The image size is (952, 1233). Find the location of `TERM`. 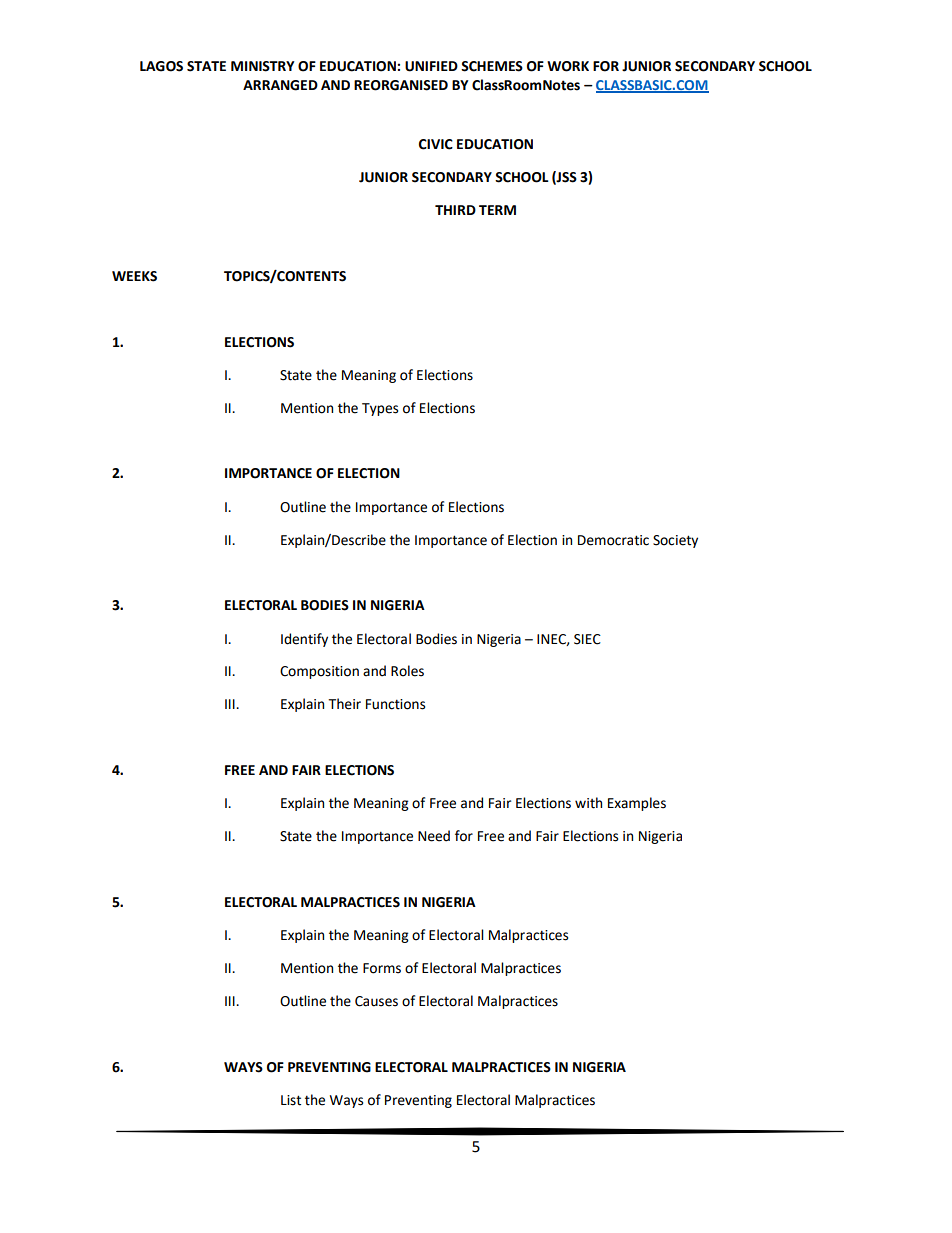

TERM is located at coordinates (497, 210).
